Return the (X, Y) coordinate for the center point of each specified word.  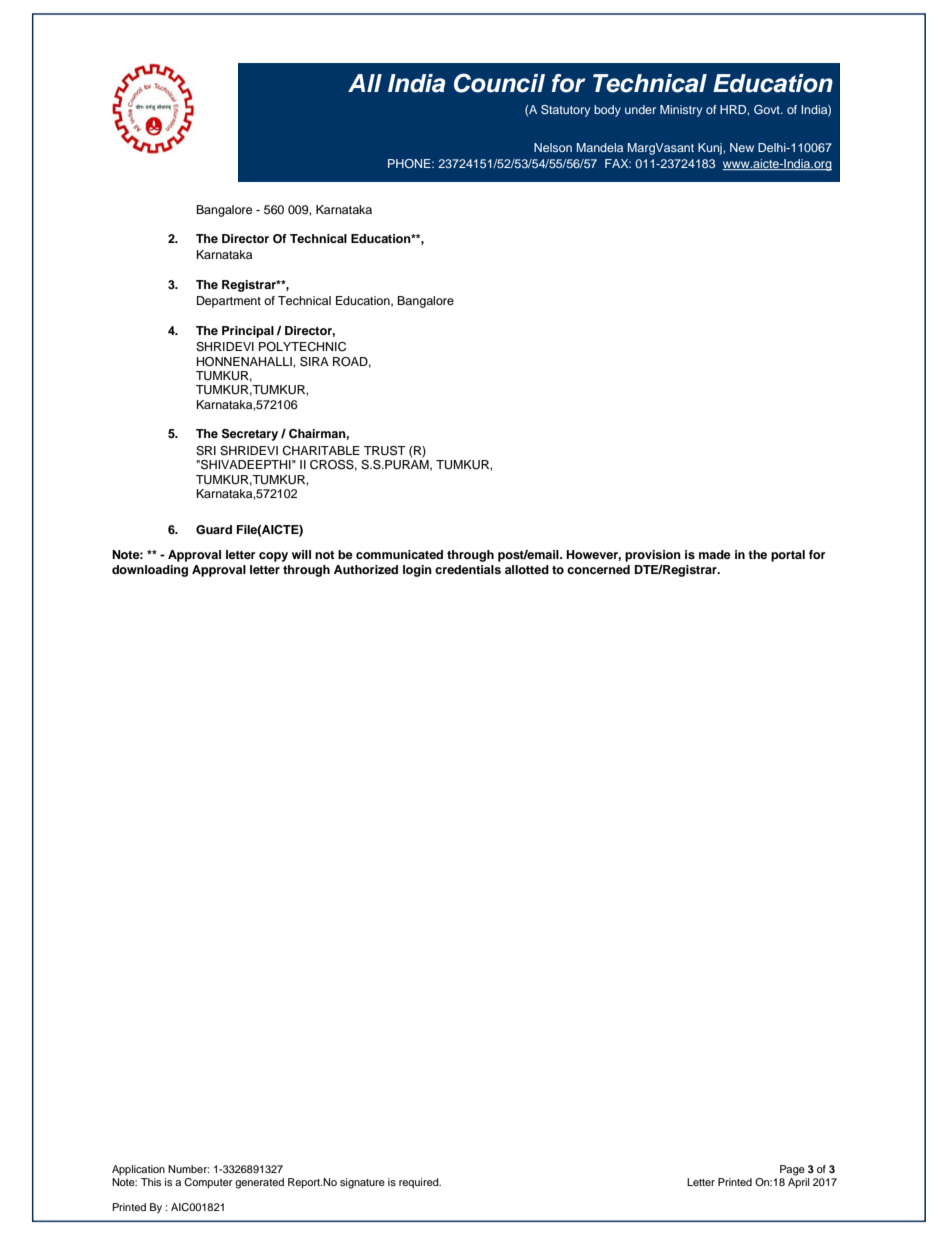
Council (499, 83)
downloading (150, 571)
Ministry (681, 111)
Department (229, 302)
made (715, 554)
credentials (468, 569)
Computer (208, 1183)
